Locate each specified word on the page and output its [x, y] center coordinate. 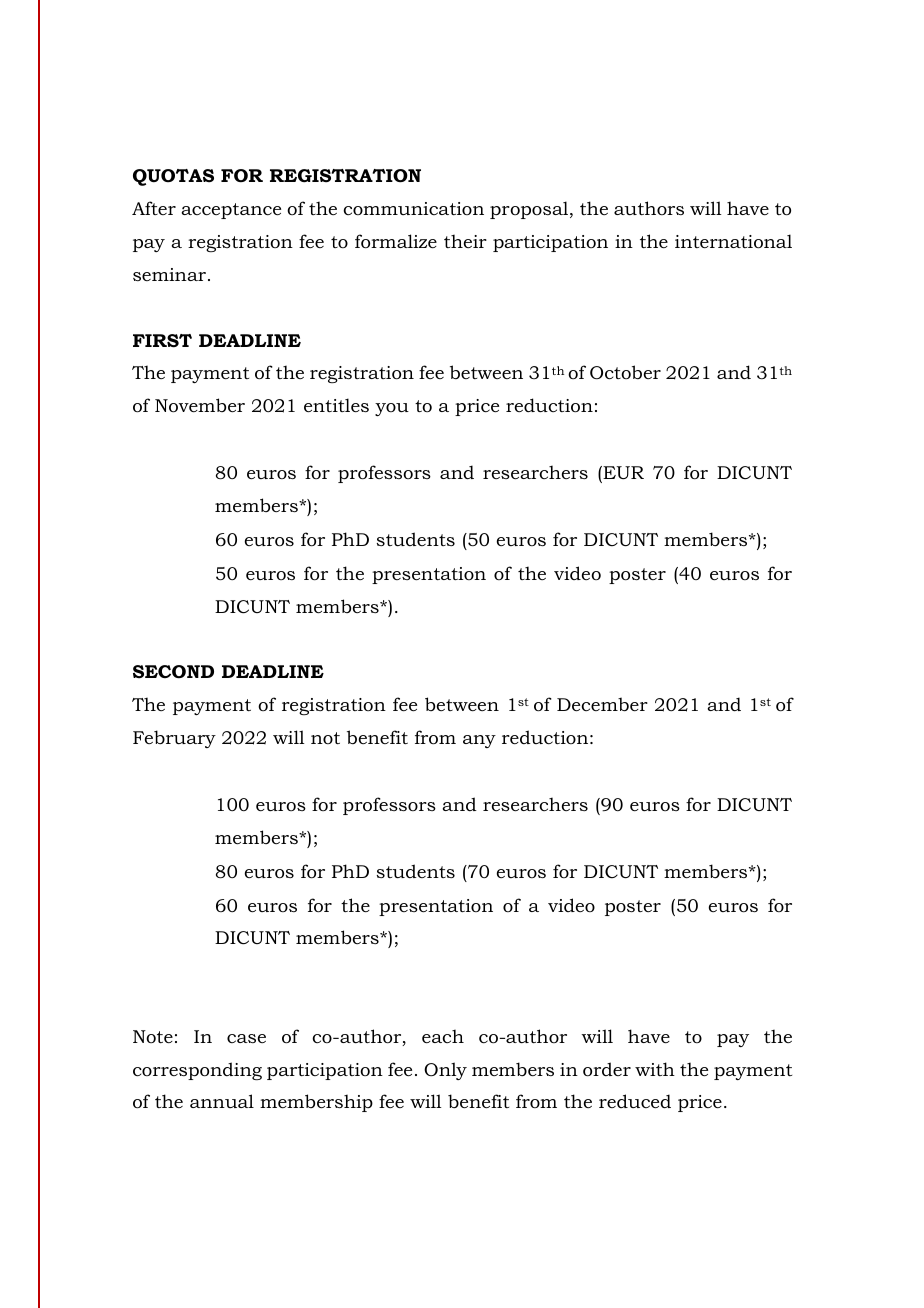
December [602, 704]
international [733, 241]
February [174, 739]
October [625, 372]
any [479, 741]
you [392, 409]
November [200, 405]
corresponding [197, 1071]
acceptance [231, 211]
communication [413, 208]
